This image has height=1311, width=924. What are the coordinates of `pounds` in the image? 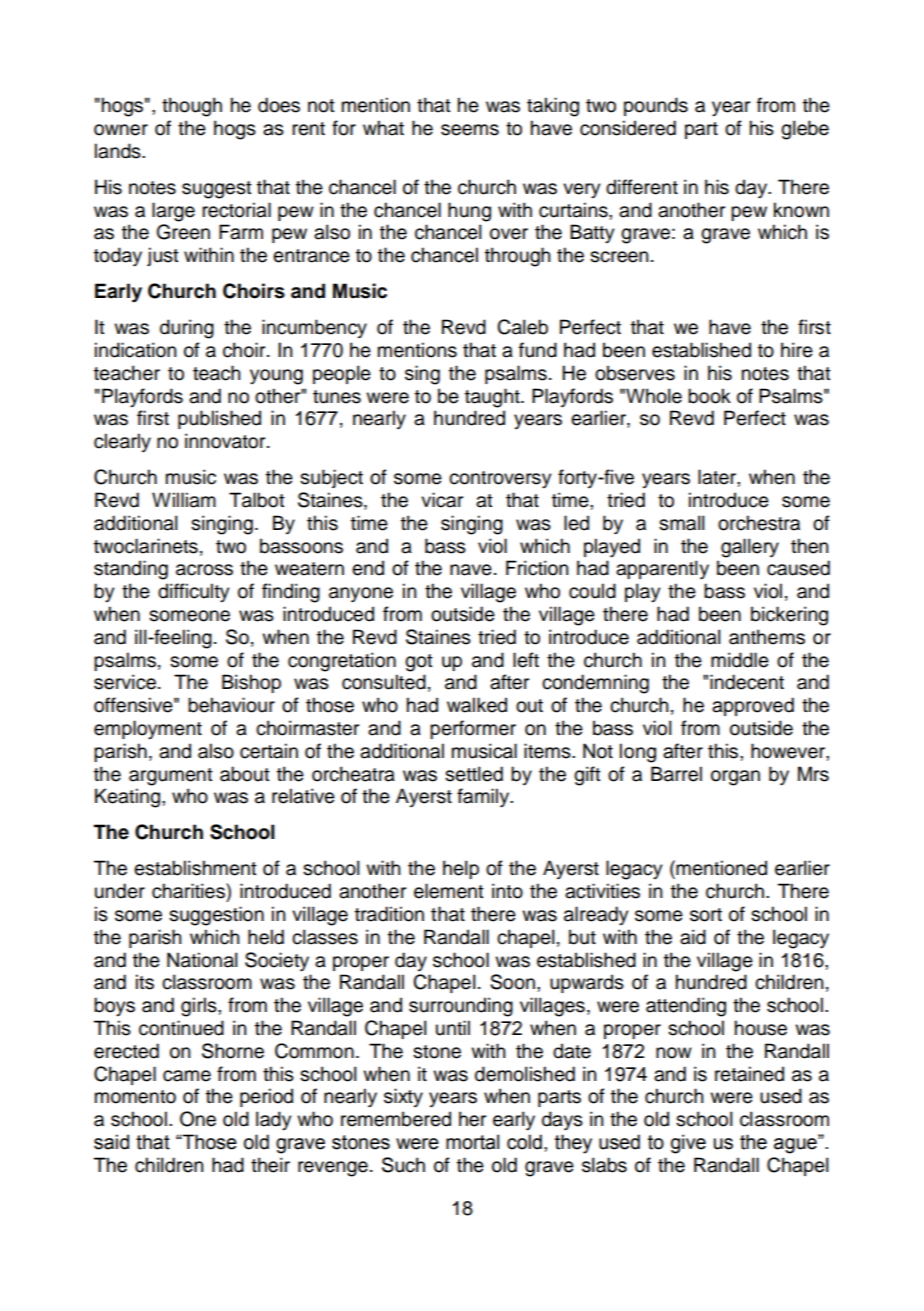 It's located at (656, 106).
